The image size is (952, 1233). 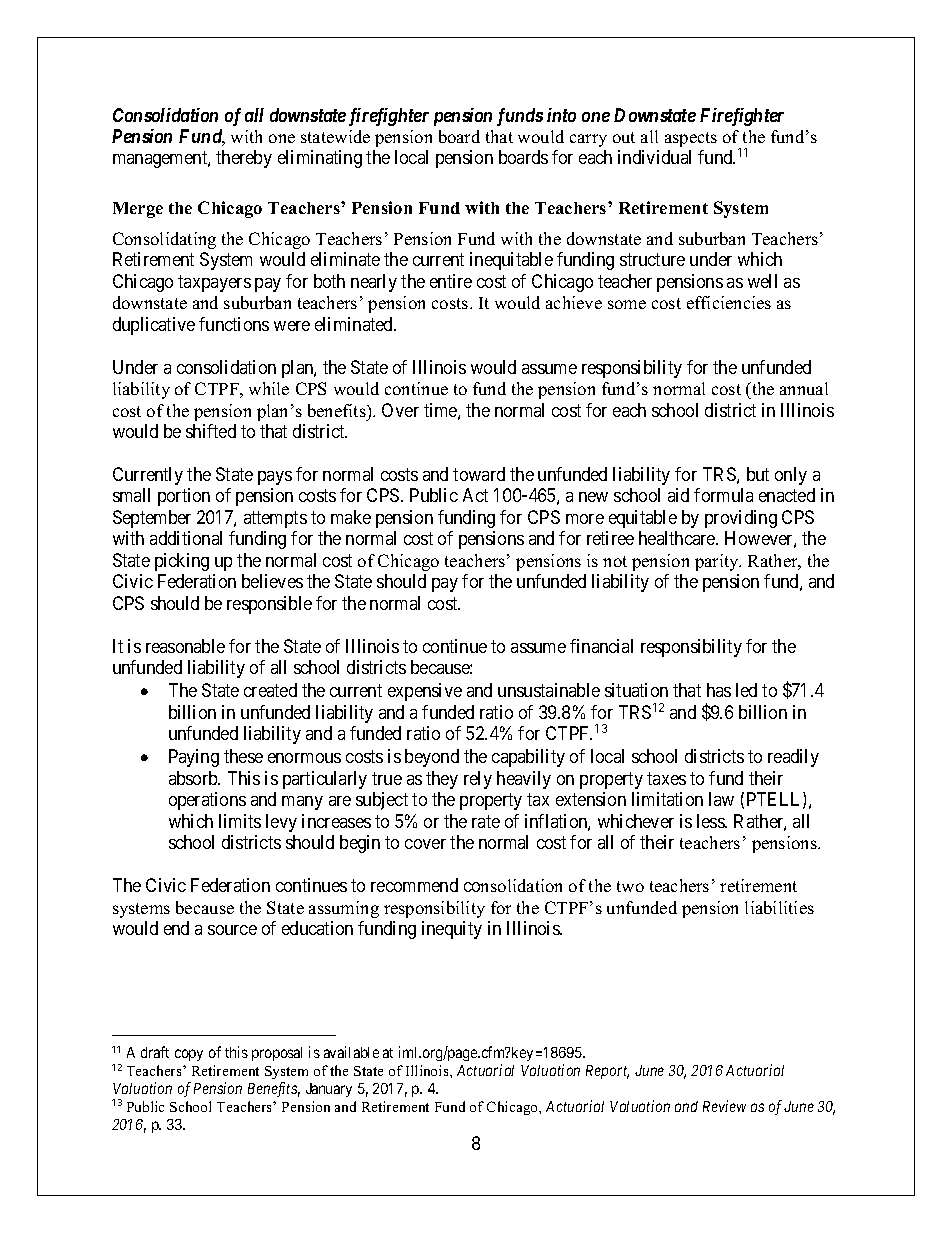 What do you see at coordinates (194, 758) in the screenshot?
I see `Paying` at bounding box center [194, 758].
